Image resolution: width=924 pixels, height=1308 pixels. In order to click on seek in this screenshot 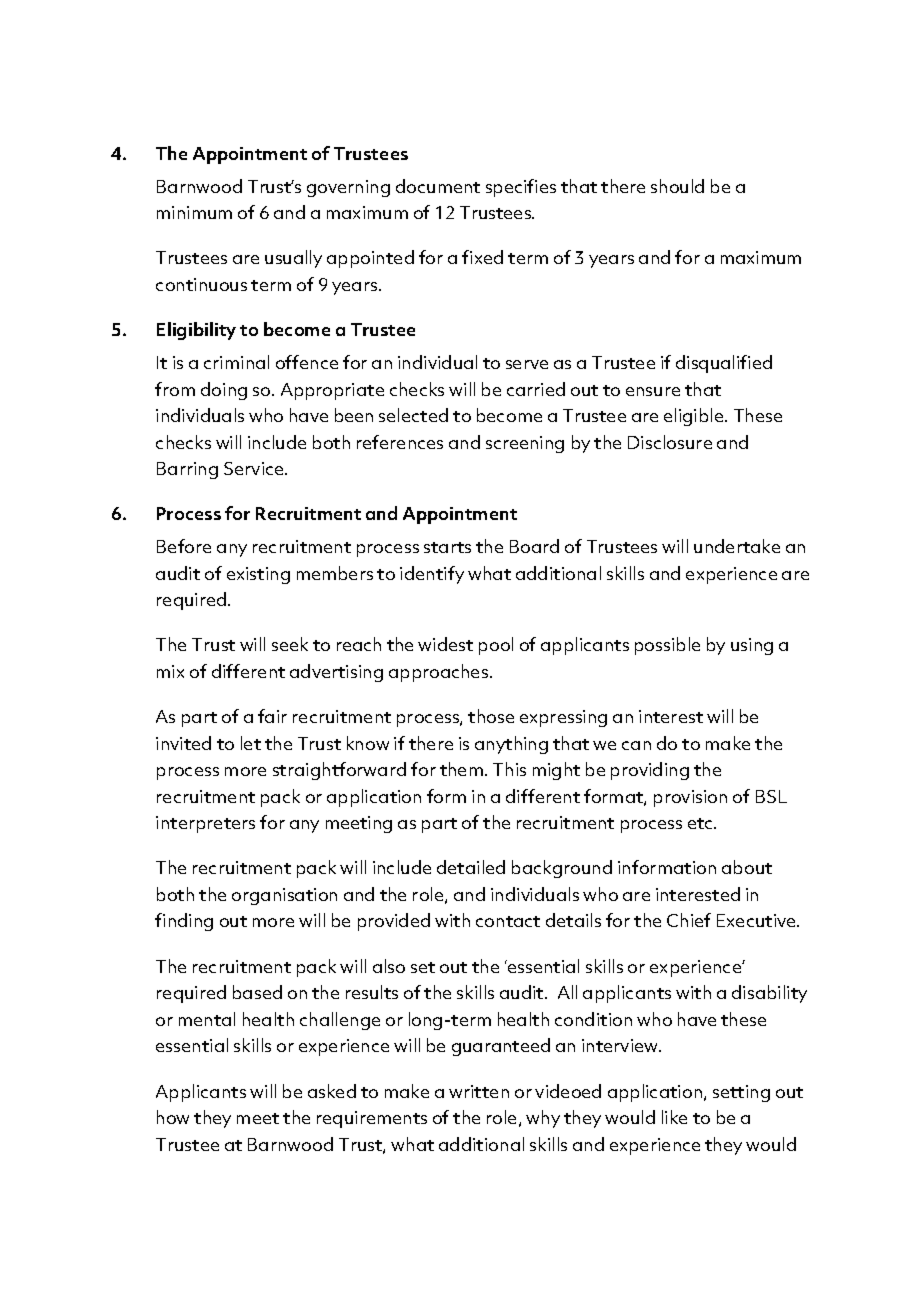, I will do `click(290, 644)`.
